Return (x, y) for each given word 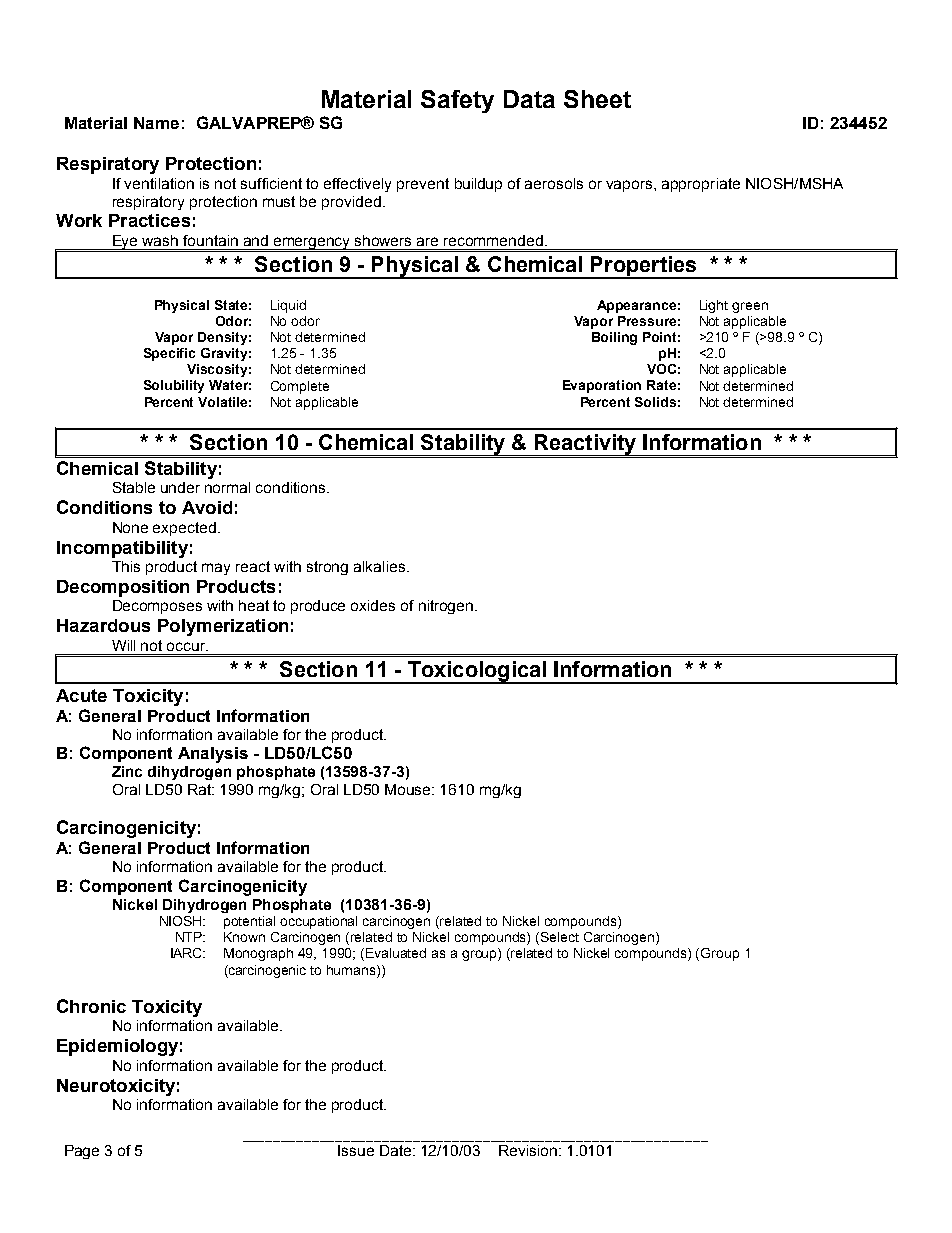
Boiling (614, 338)
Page (82, 1152)
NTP (190, 937)
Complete (300, 387)
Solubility (174, 386)
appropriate (701, 185)
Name (156, 123)
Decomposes (157, 607)
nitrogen (446, 607)
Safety (457, 101)
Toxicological (477, 672)
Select (560, 937)
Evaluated (396, 953)
